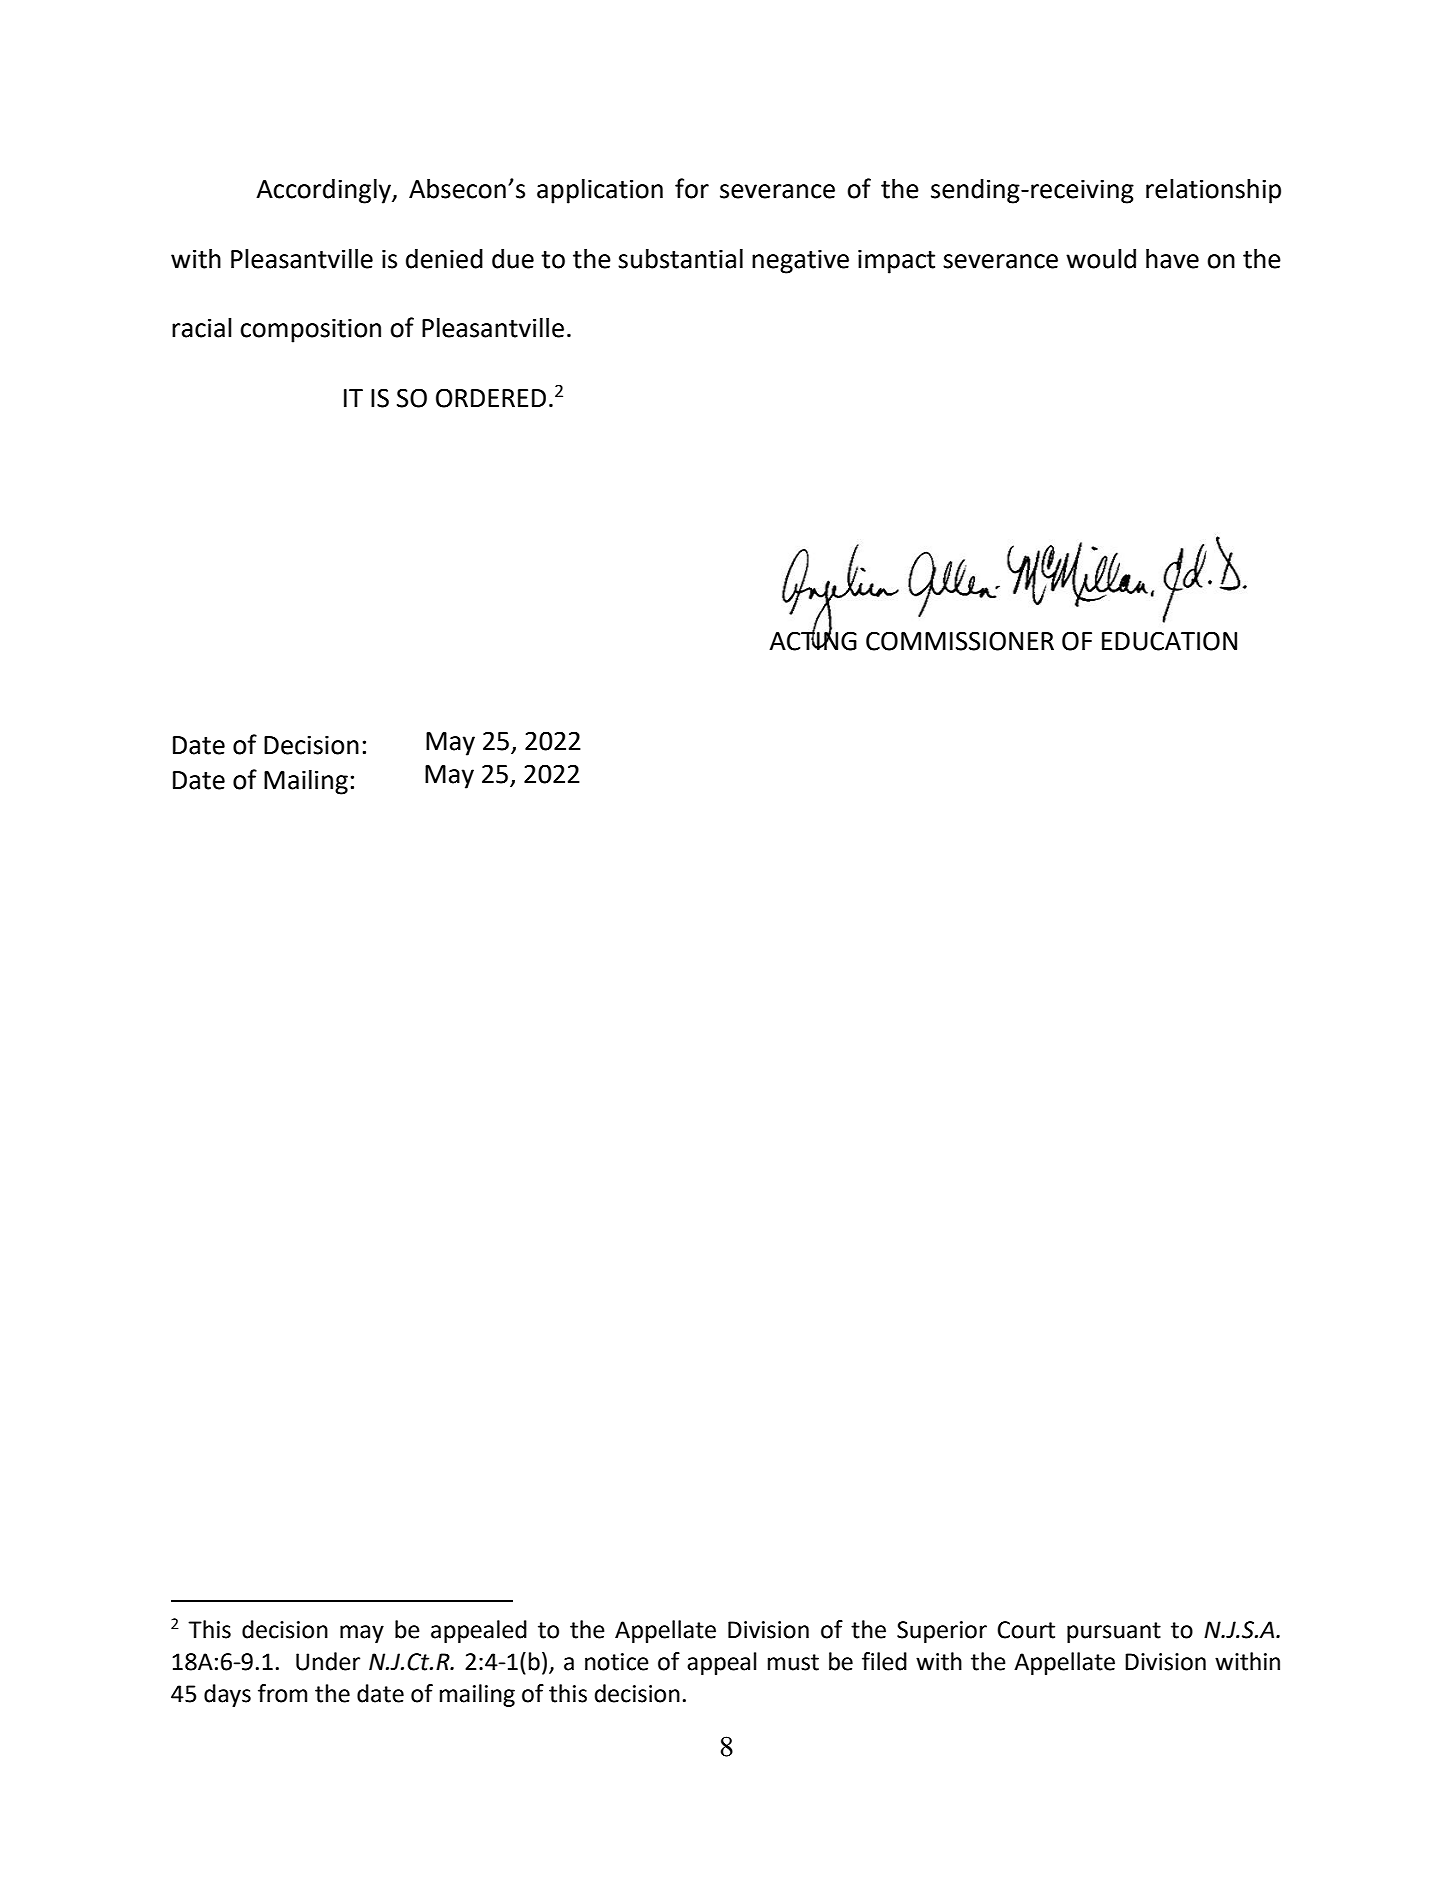 The image size is (1453, 1880). What do you see at coordinates (680, 259) in the screenshot?
I see `substantial` at bounding box center [680, 259].
